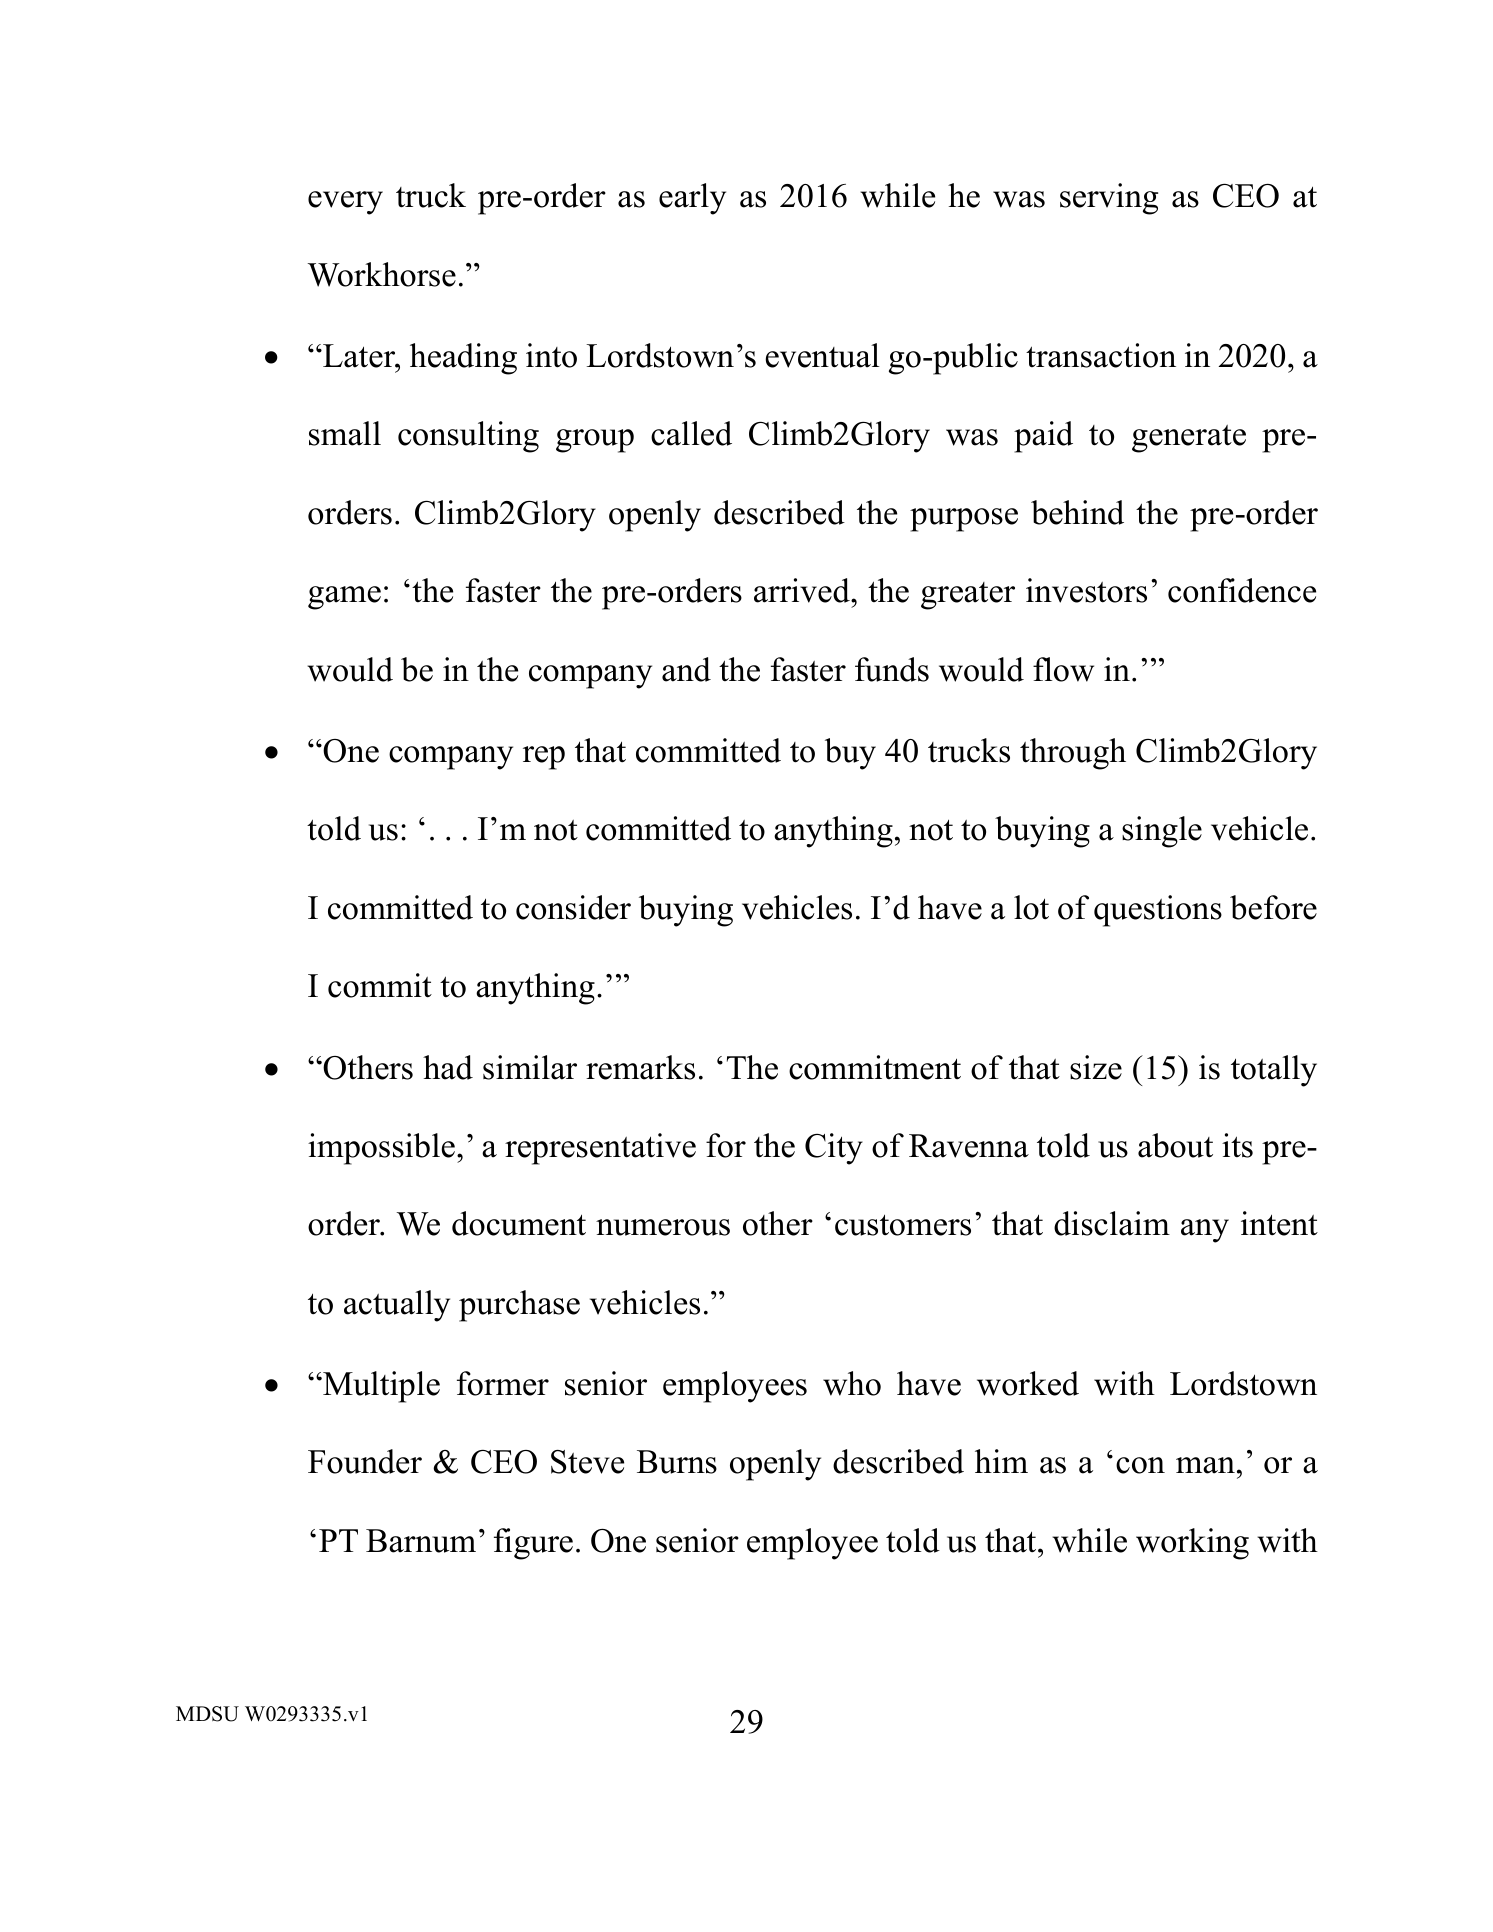 The width and height of the screenshot is (1493, 1932). I want to click on serving, so click(1109, 199).
